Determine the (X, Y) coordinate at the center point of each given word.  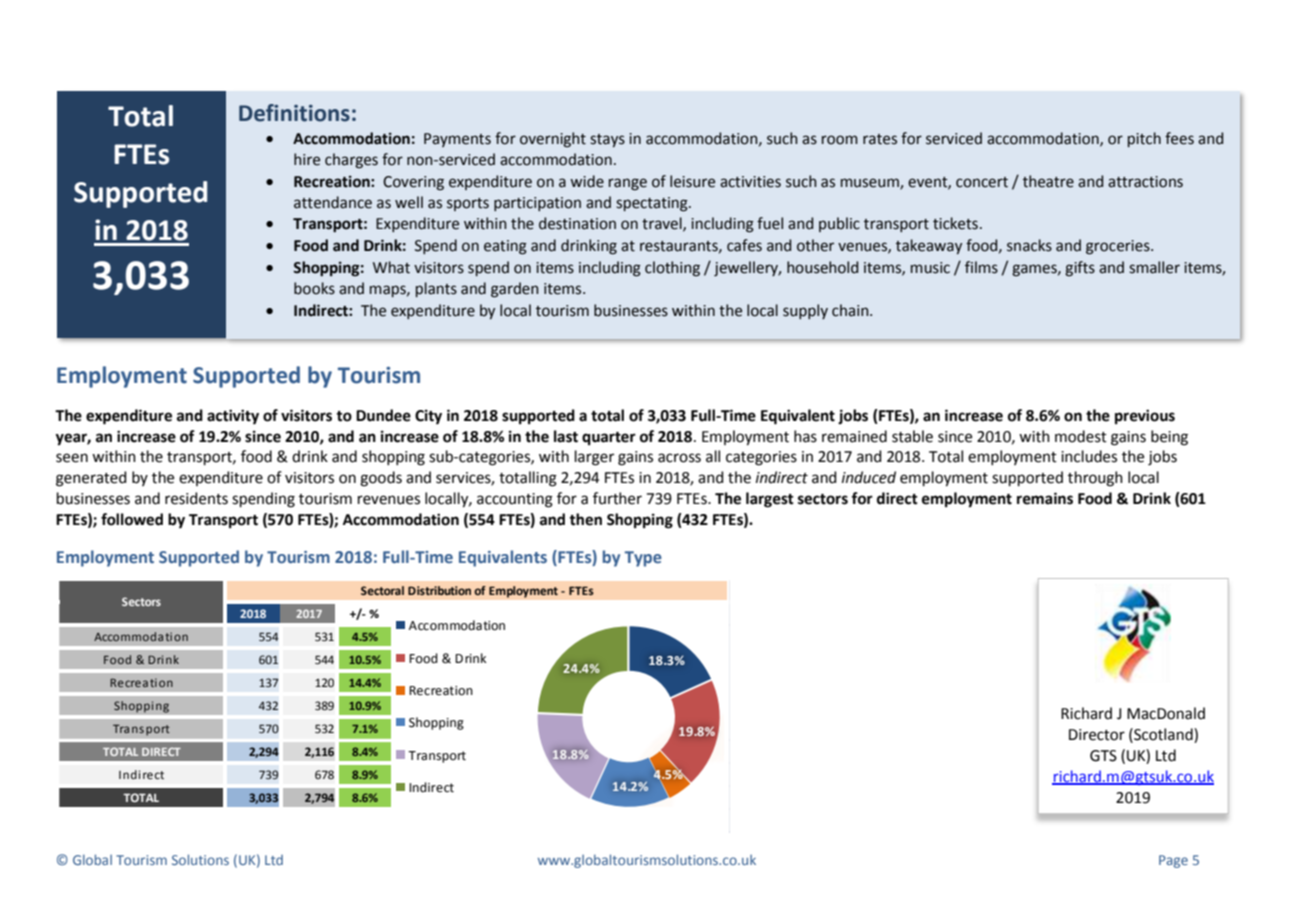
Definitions (294, 113)
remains (1045, 498)
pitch (1144, 139)
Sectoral (382, 590)
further (617, 498)
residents (196, 498)
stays (607, 140)
